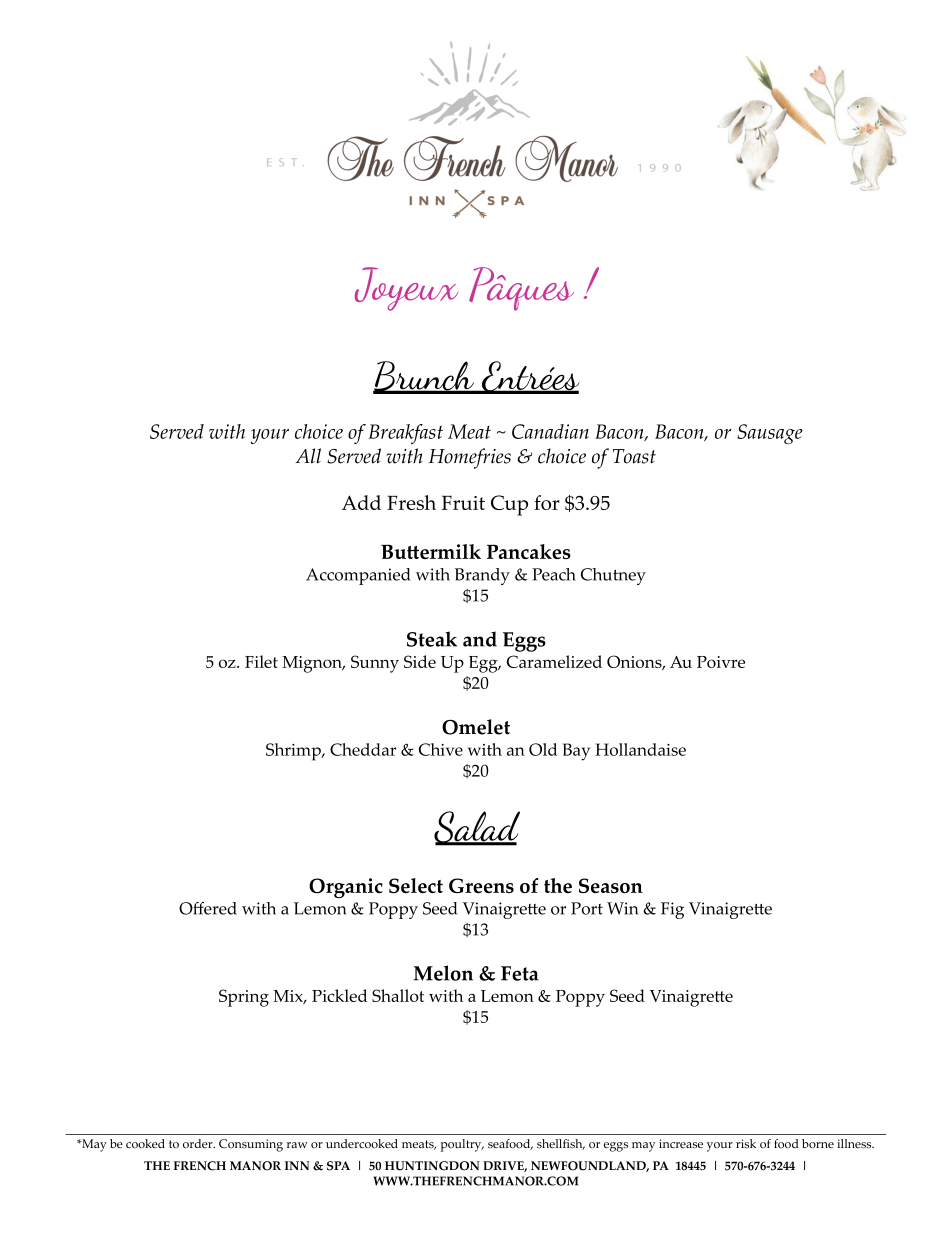  I want to click on shellfish, so click(561, 1144).
